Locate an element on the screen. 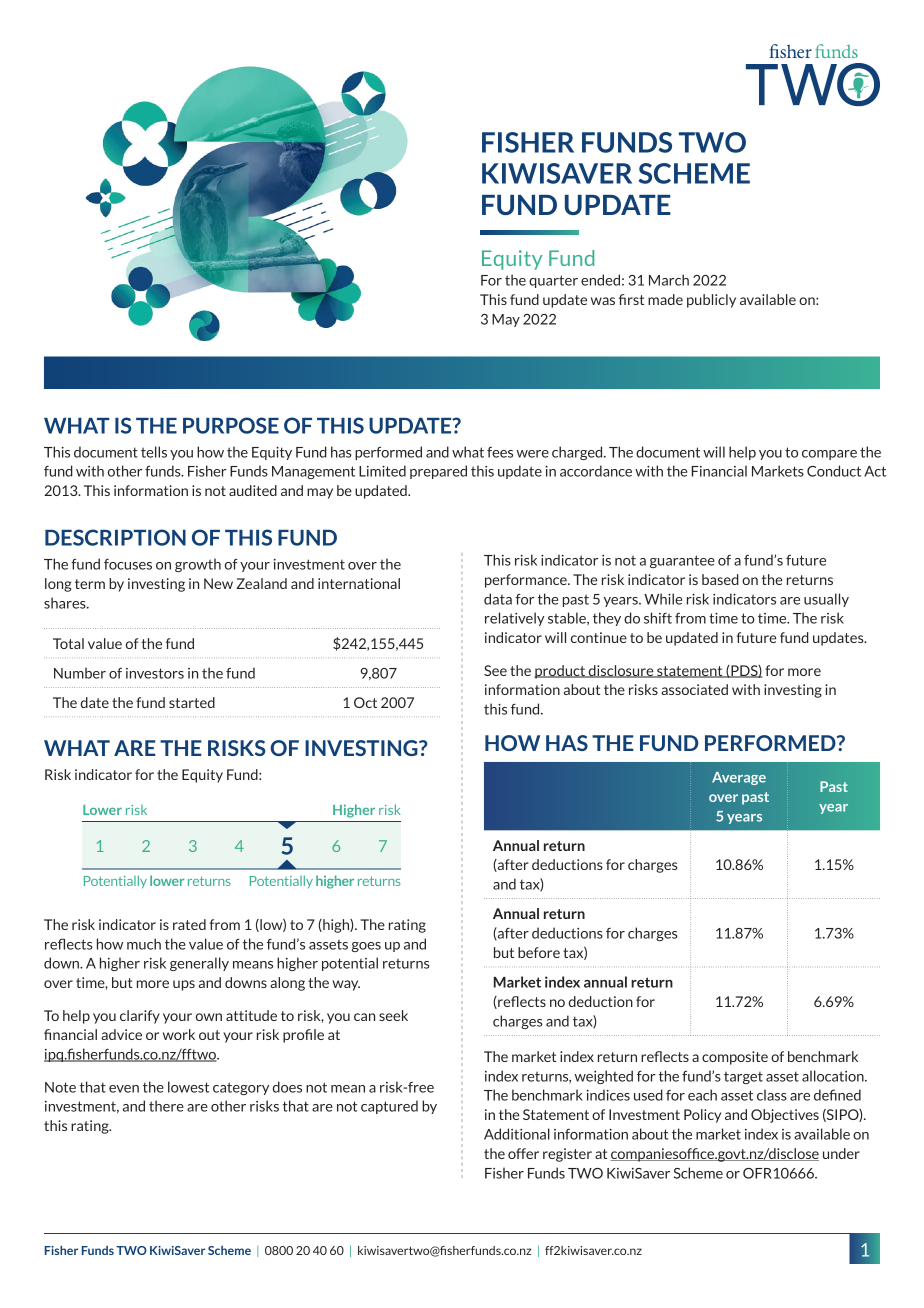  Additional is located at coordinates (517, 1134).
